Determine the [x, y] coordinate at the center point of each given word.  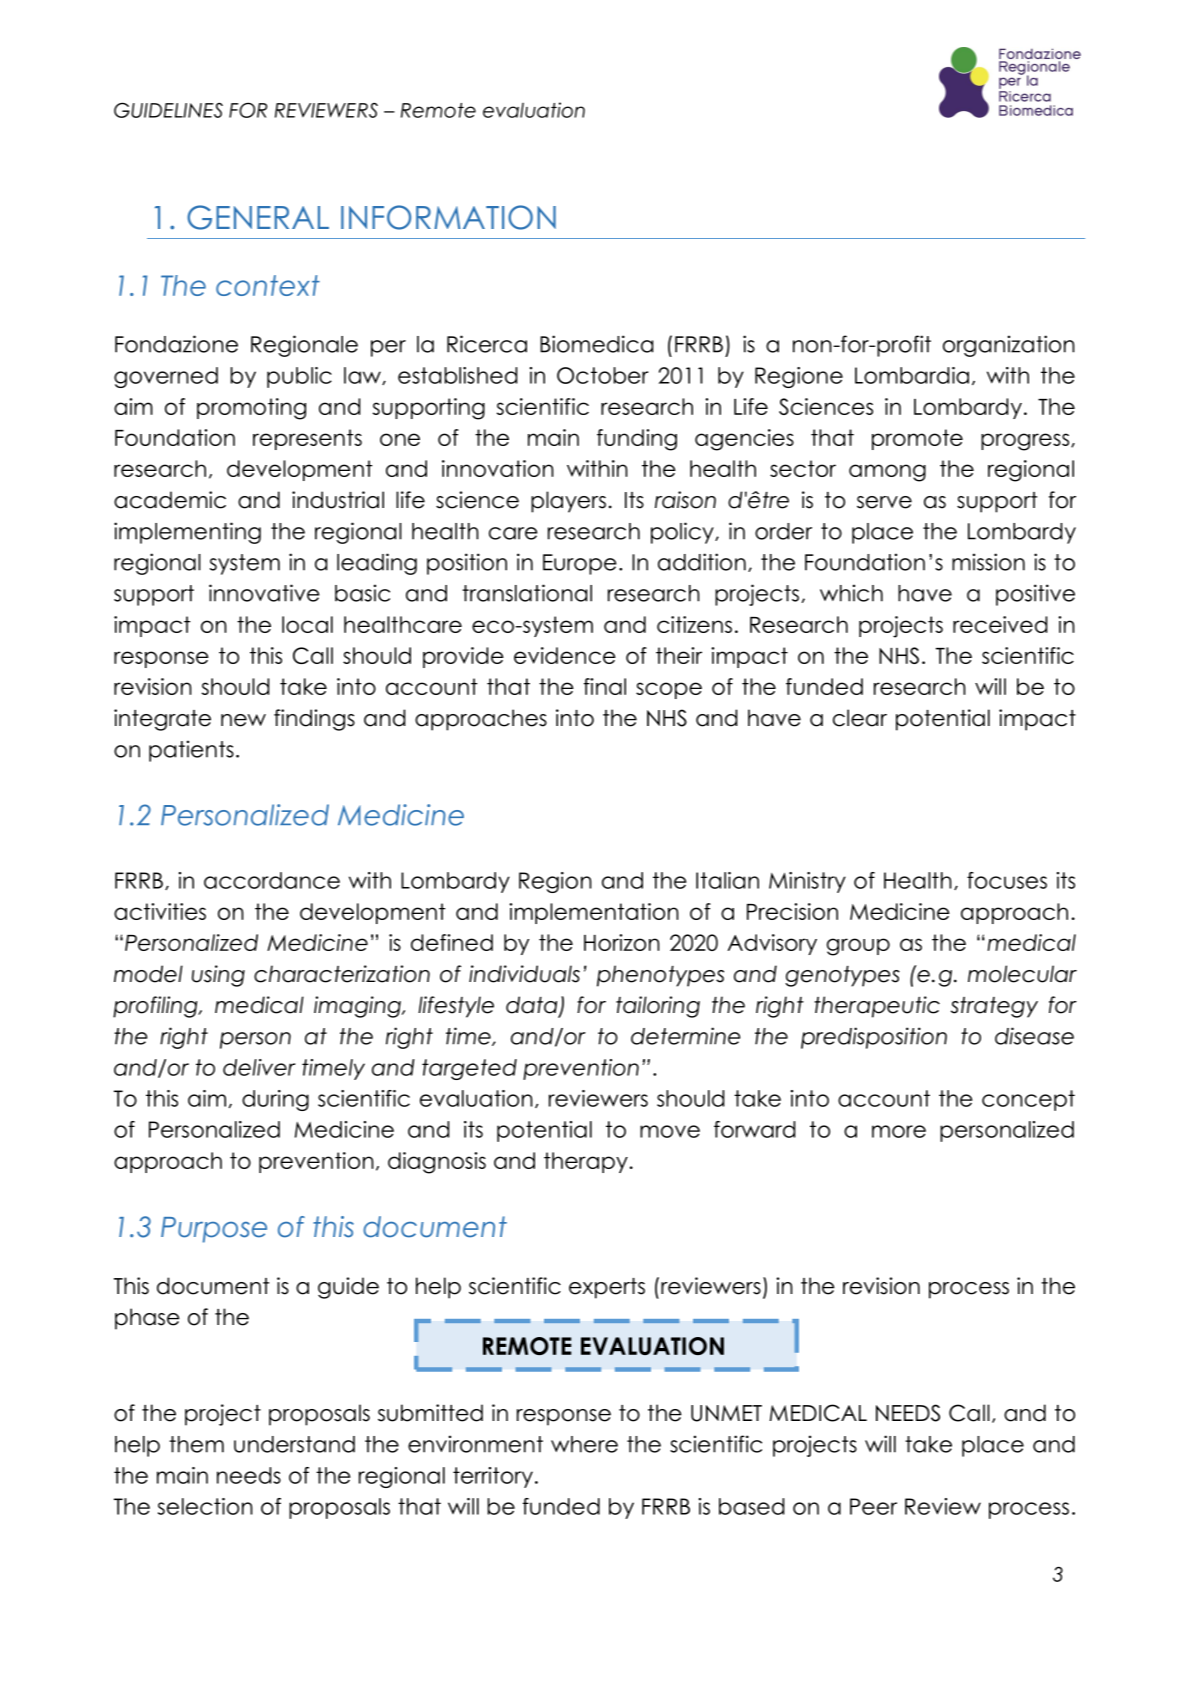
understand [294, 1444]
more [899, 1131]
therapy [586, 1162]
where [584, 1444]
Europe [579, 564]
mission [988, 562]
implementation [594, 913]
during [275, 1100]
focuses [1007, 880]
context [268, 285]
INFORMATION [448, 217]
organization [1009, 346]
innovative [264, 593]
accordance [272, 880]
